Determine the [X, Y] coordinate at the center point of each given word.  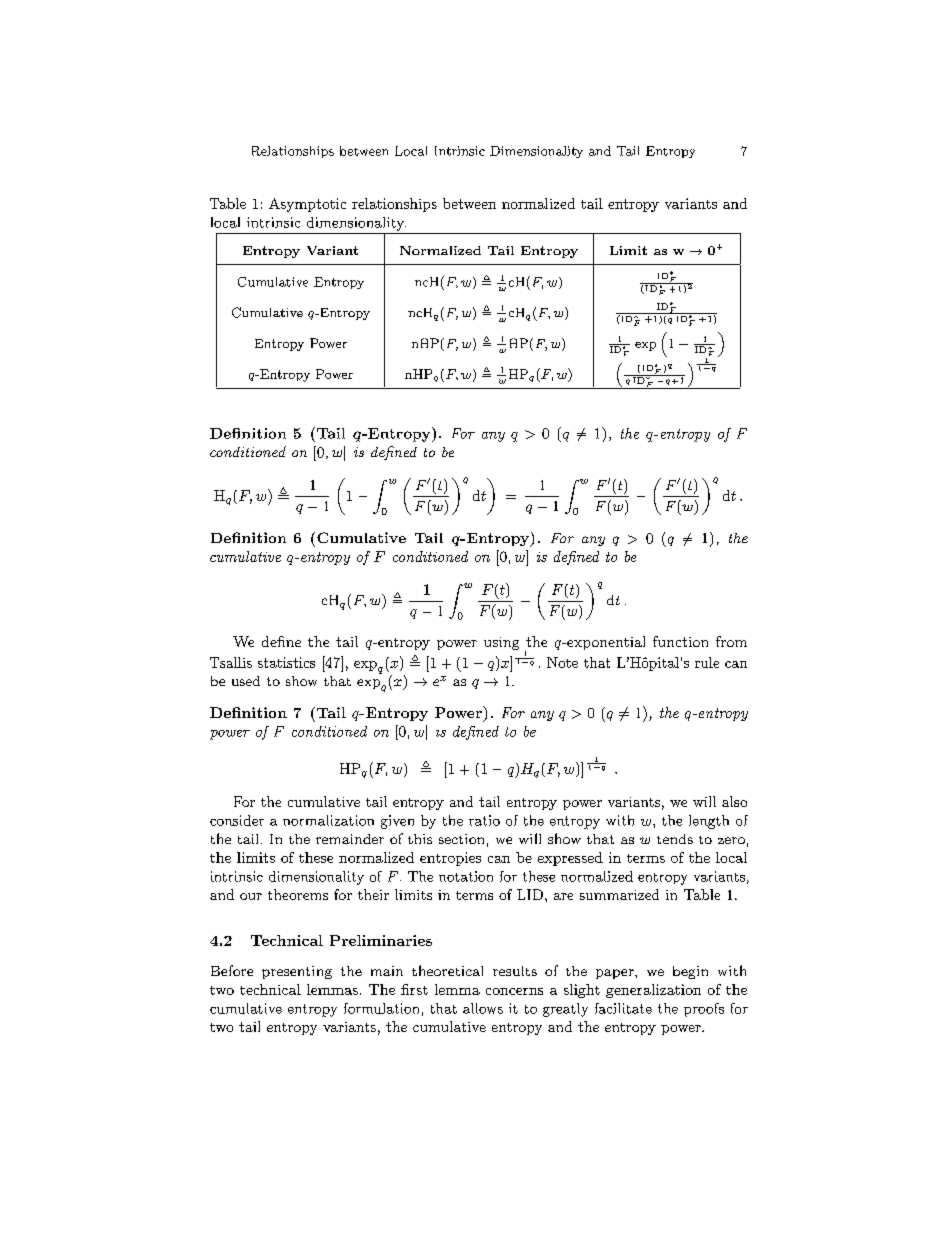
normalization [328, 820]
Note [562, 662]
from [731, 641]
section [461, 839]
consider [237, 820]
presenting [297, 972]
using [501, 643]
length [709, 822]
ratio [484, 820]
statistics [286, 662]
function [680, 641]
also [734, 801]
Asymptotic [307, 205]
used [246, 681]
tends [675, 839]
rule [707, 662]
